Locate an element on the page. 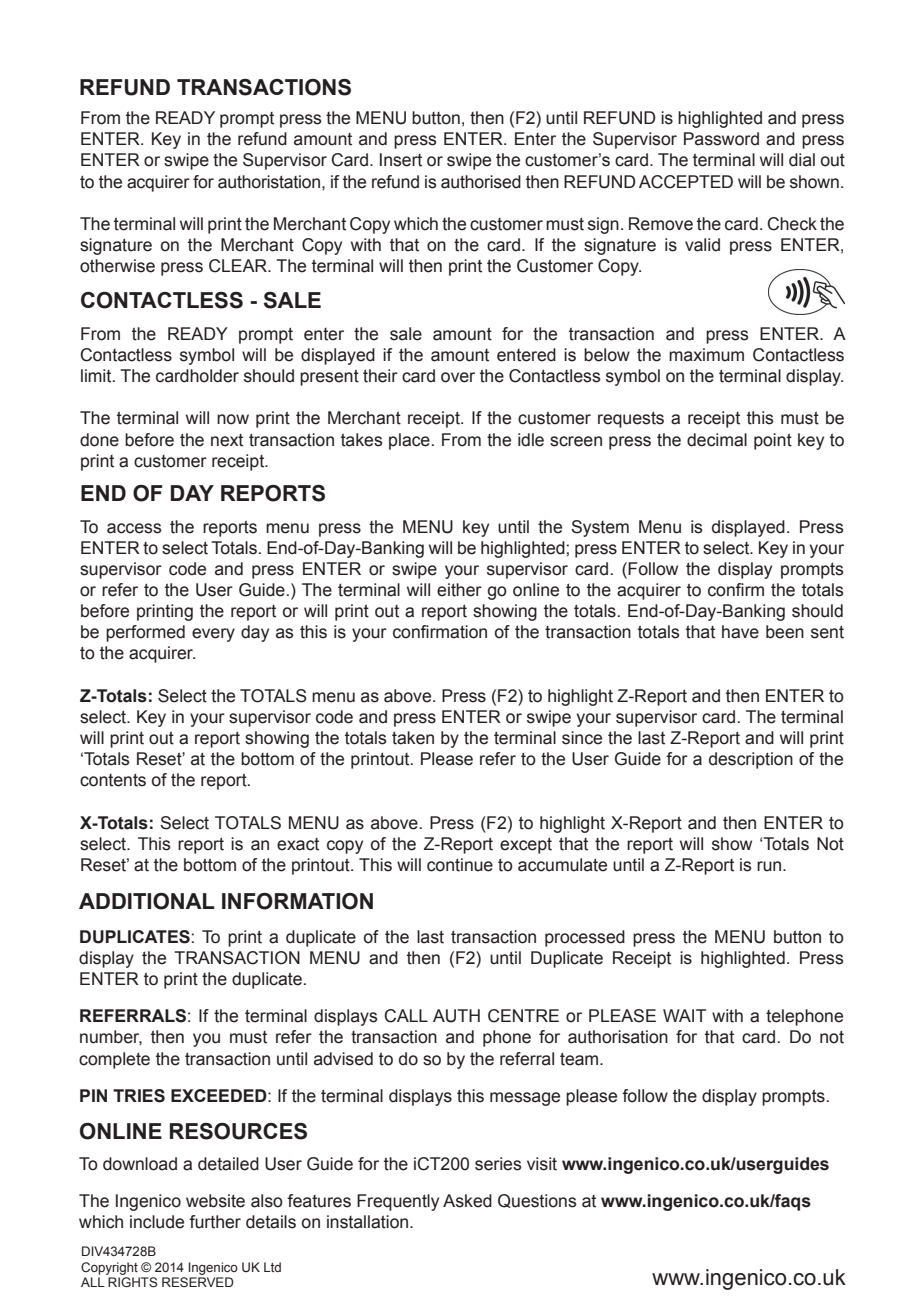 The width and height of the document is (924, 1311). ADDITIONAL is located at coordinates (147, 901).
